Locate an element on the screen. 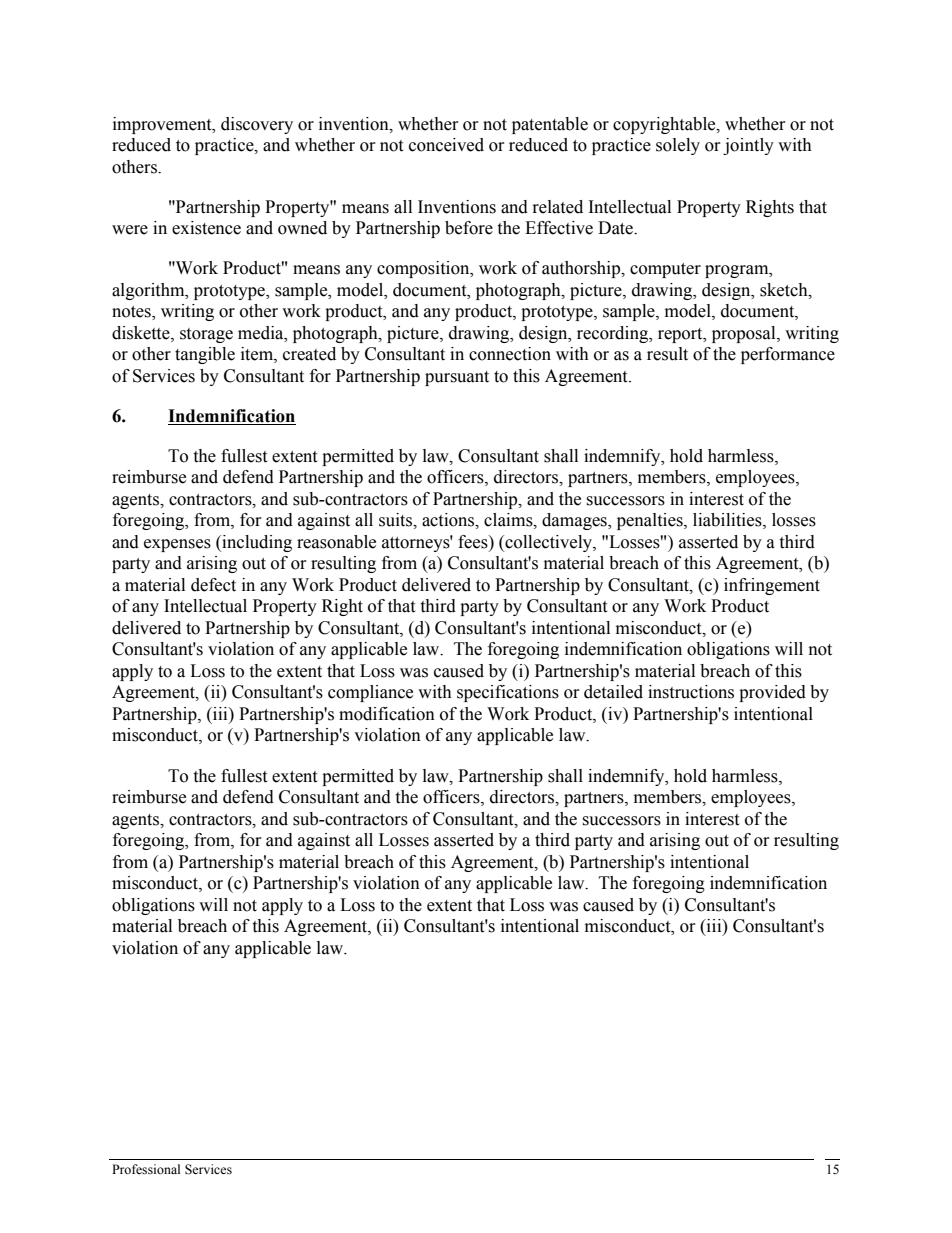 This screenshot has width=952, height=1233. report is located at coordinates (681, 335).
